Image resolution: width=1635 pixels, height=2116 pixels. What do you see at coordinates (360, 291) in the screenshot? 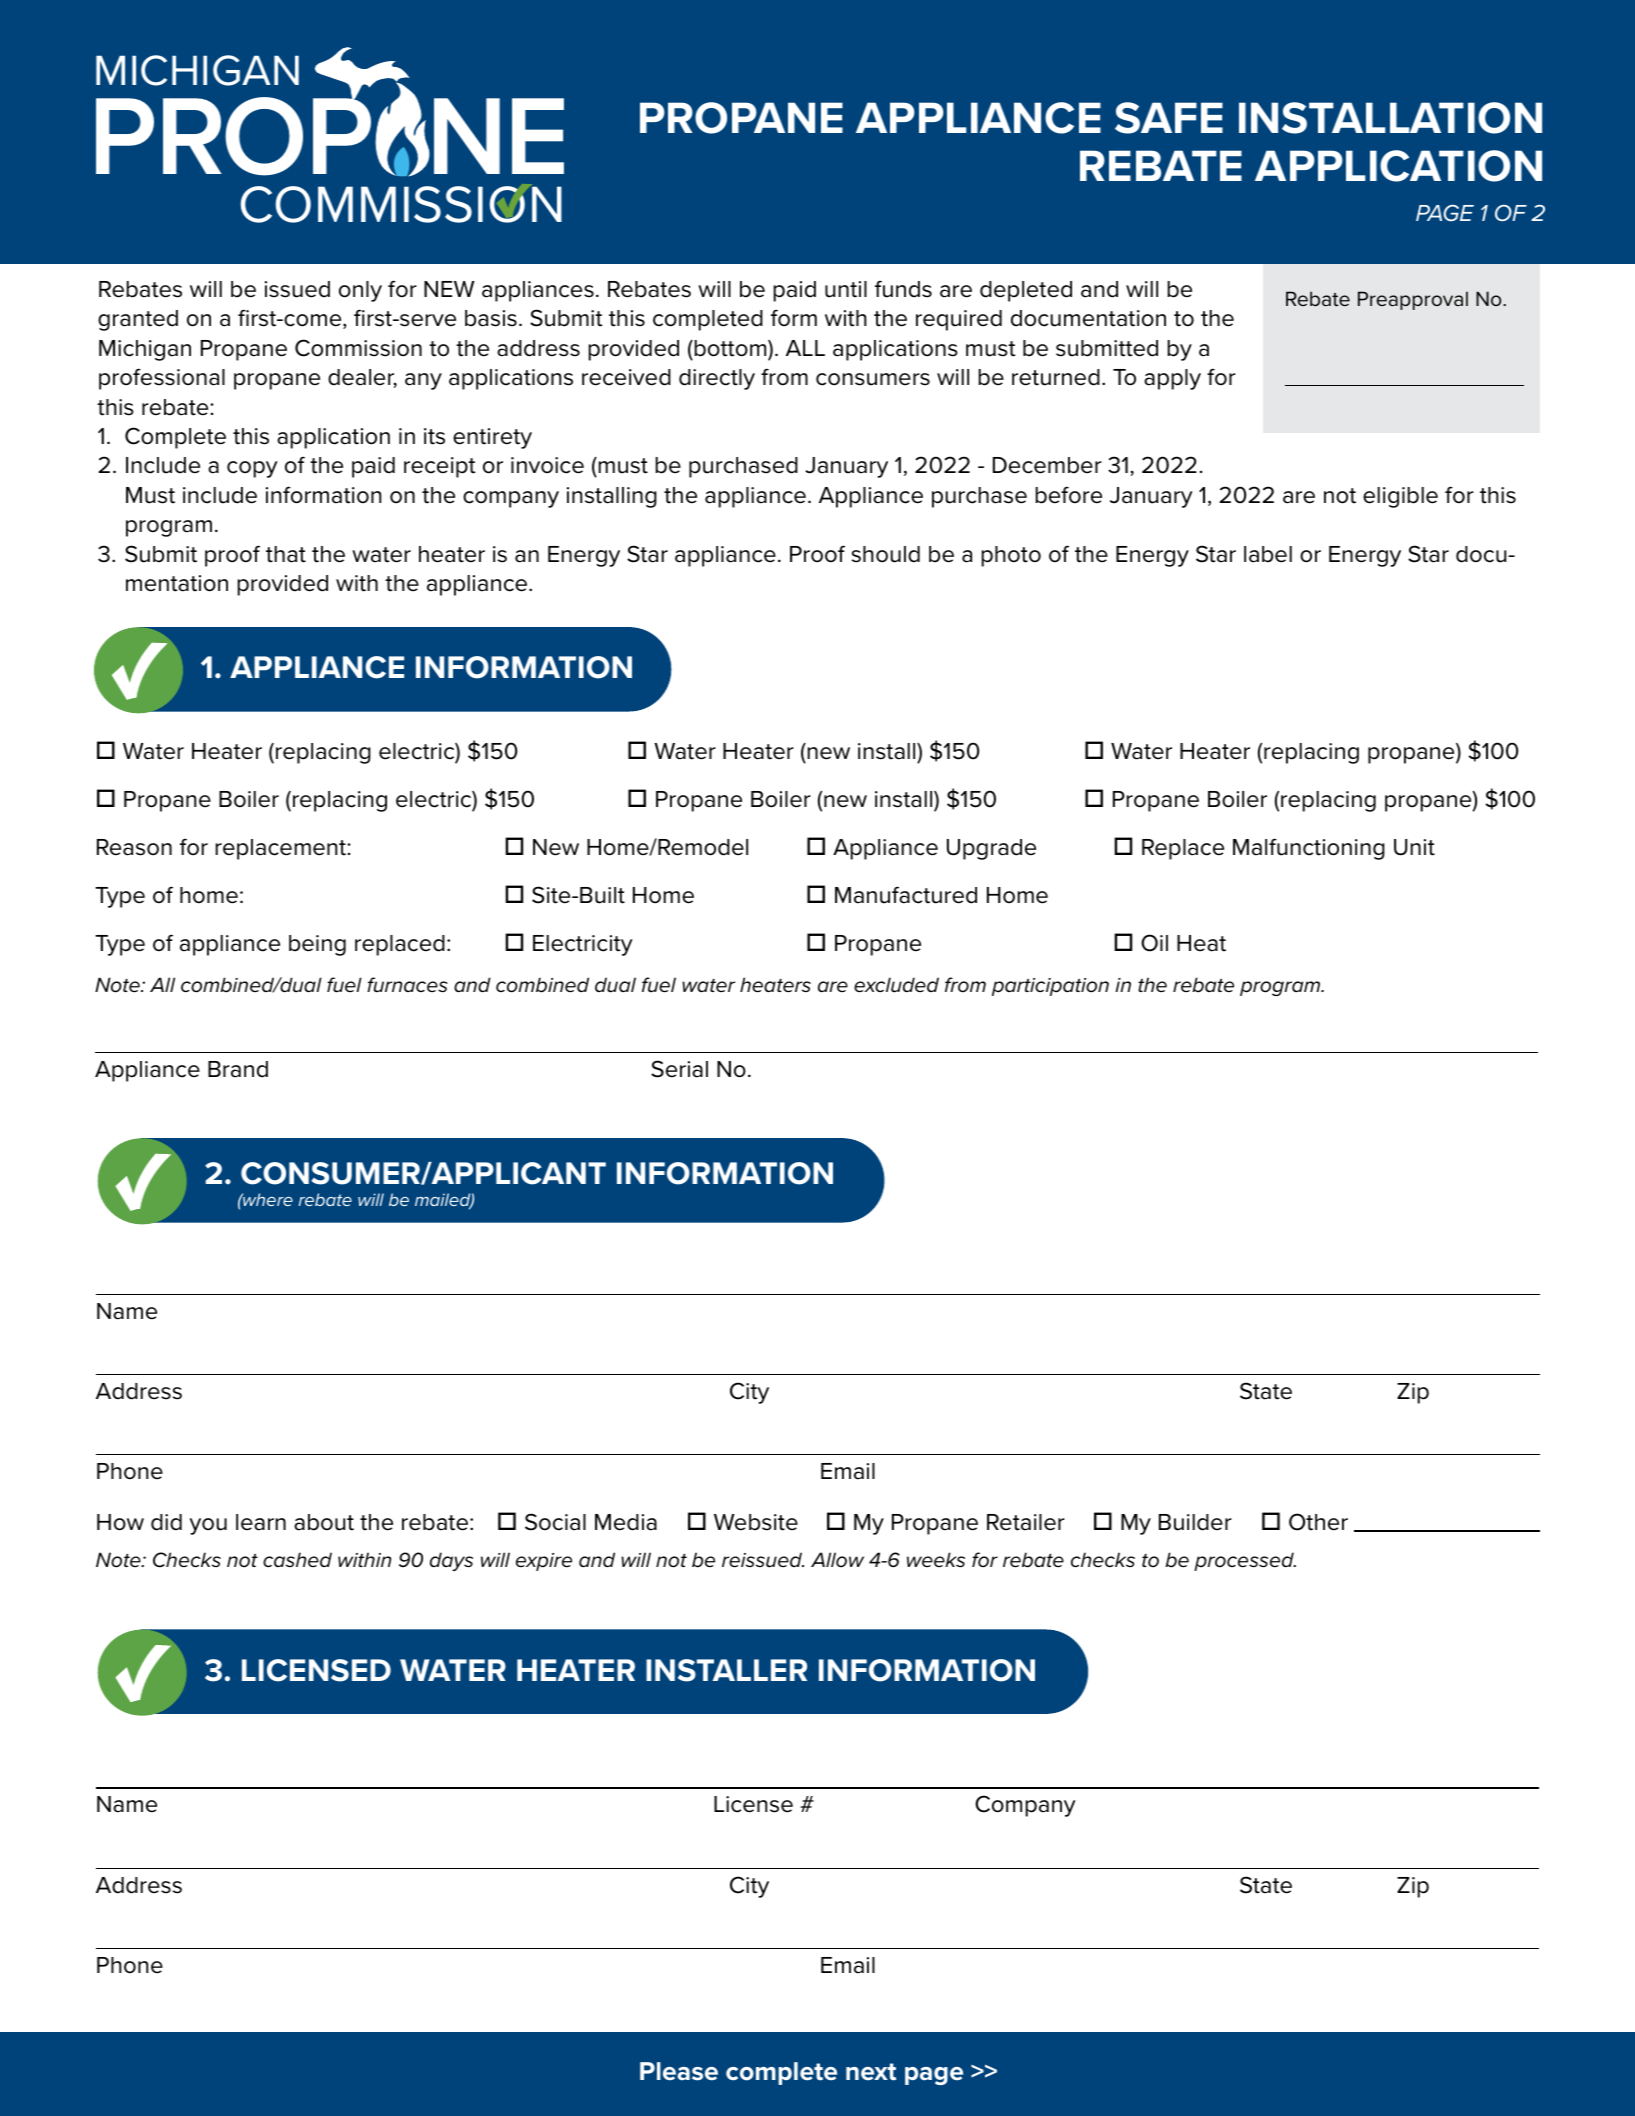
I see `only` at bounding box center [360, 291].
